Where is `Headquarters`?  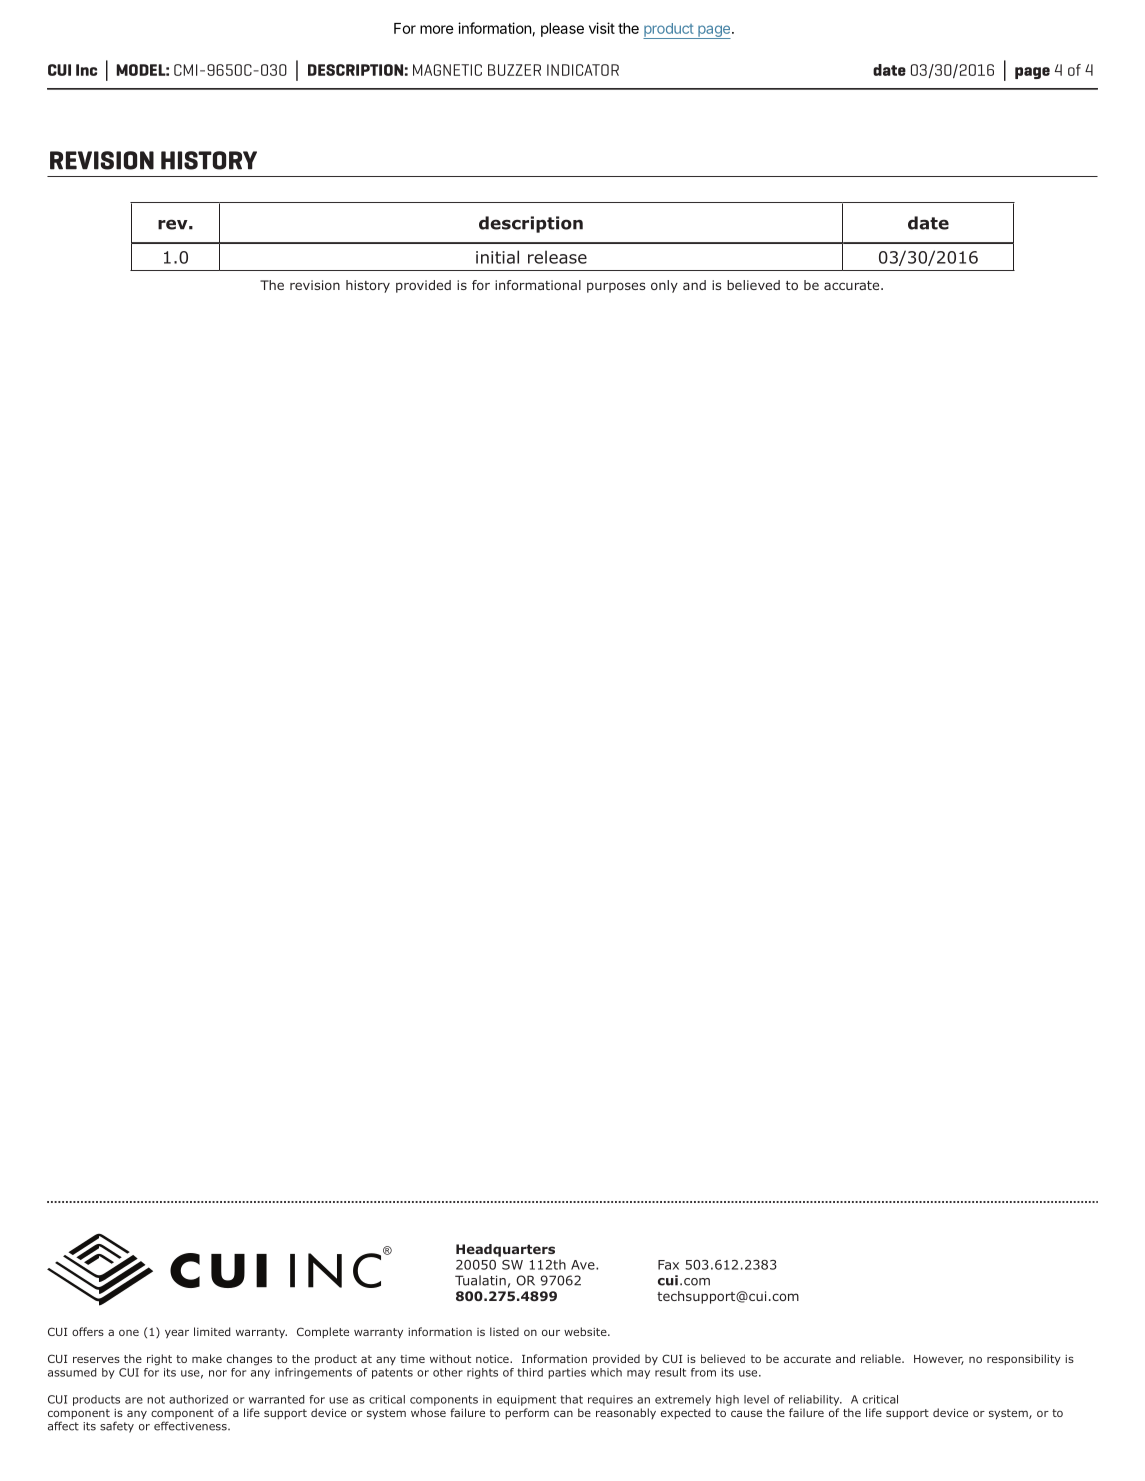
Headquarters is located at coordinates (505, 1250).
